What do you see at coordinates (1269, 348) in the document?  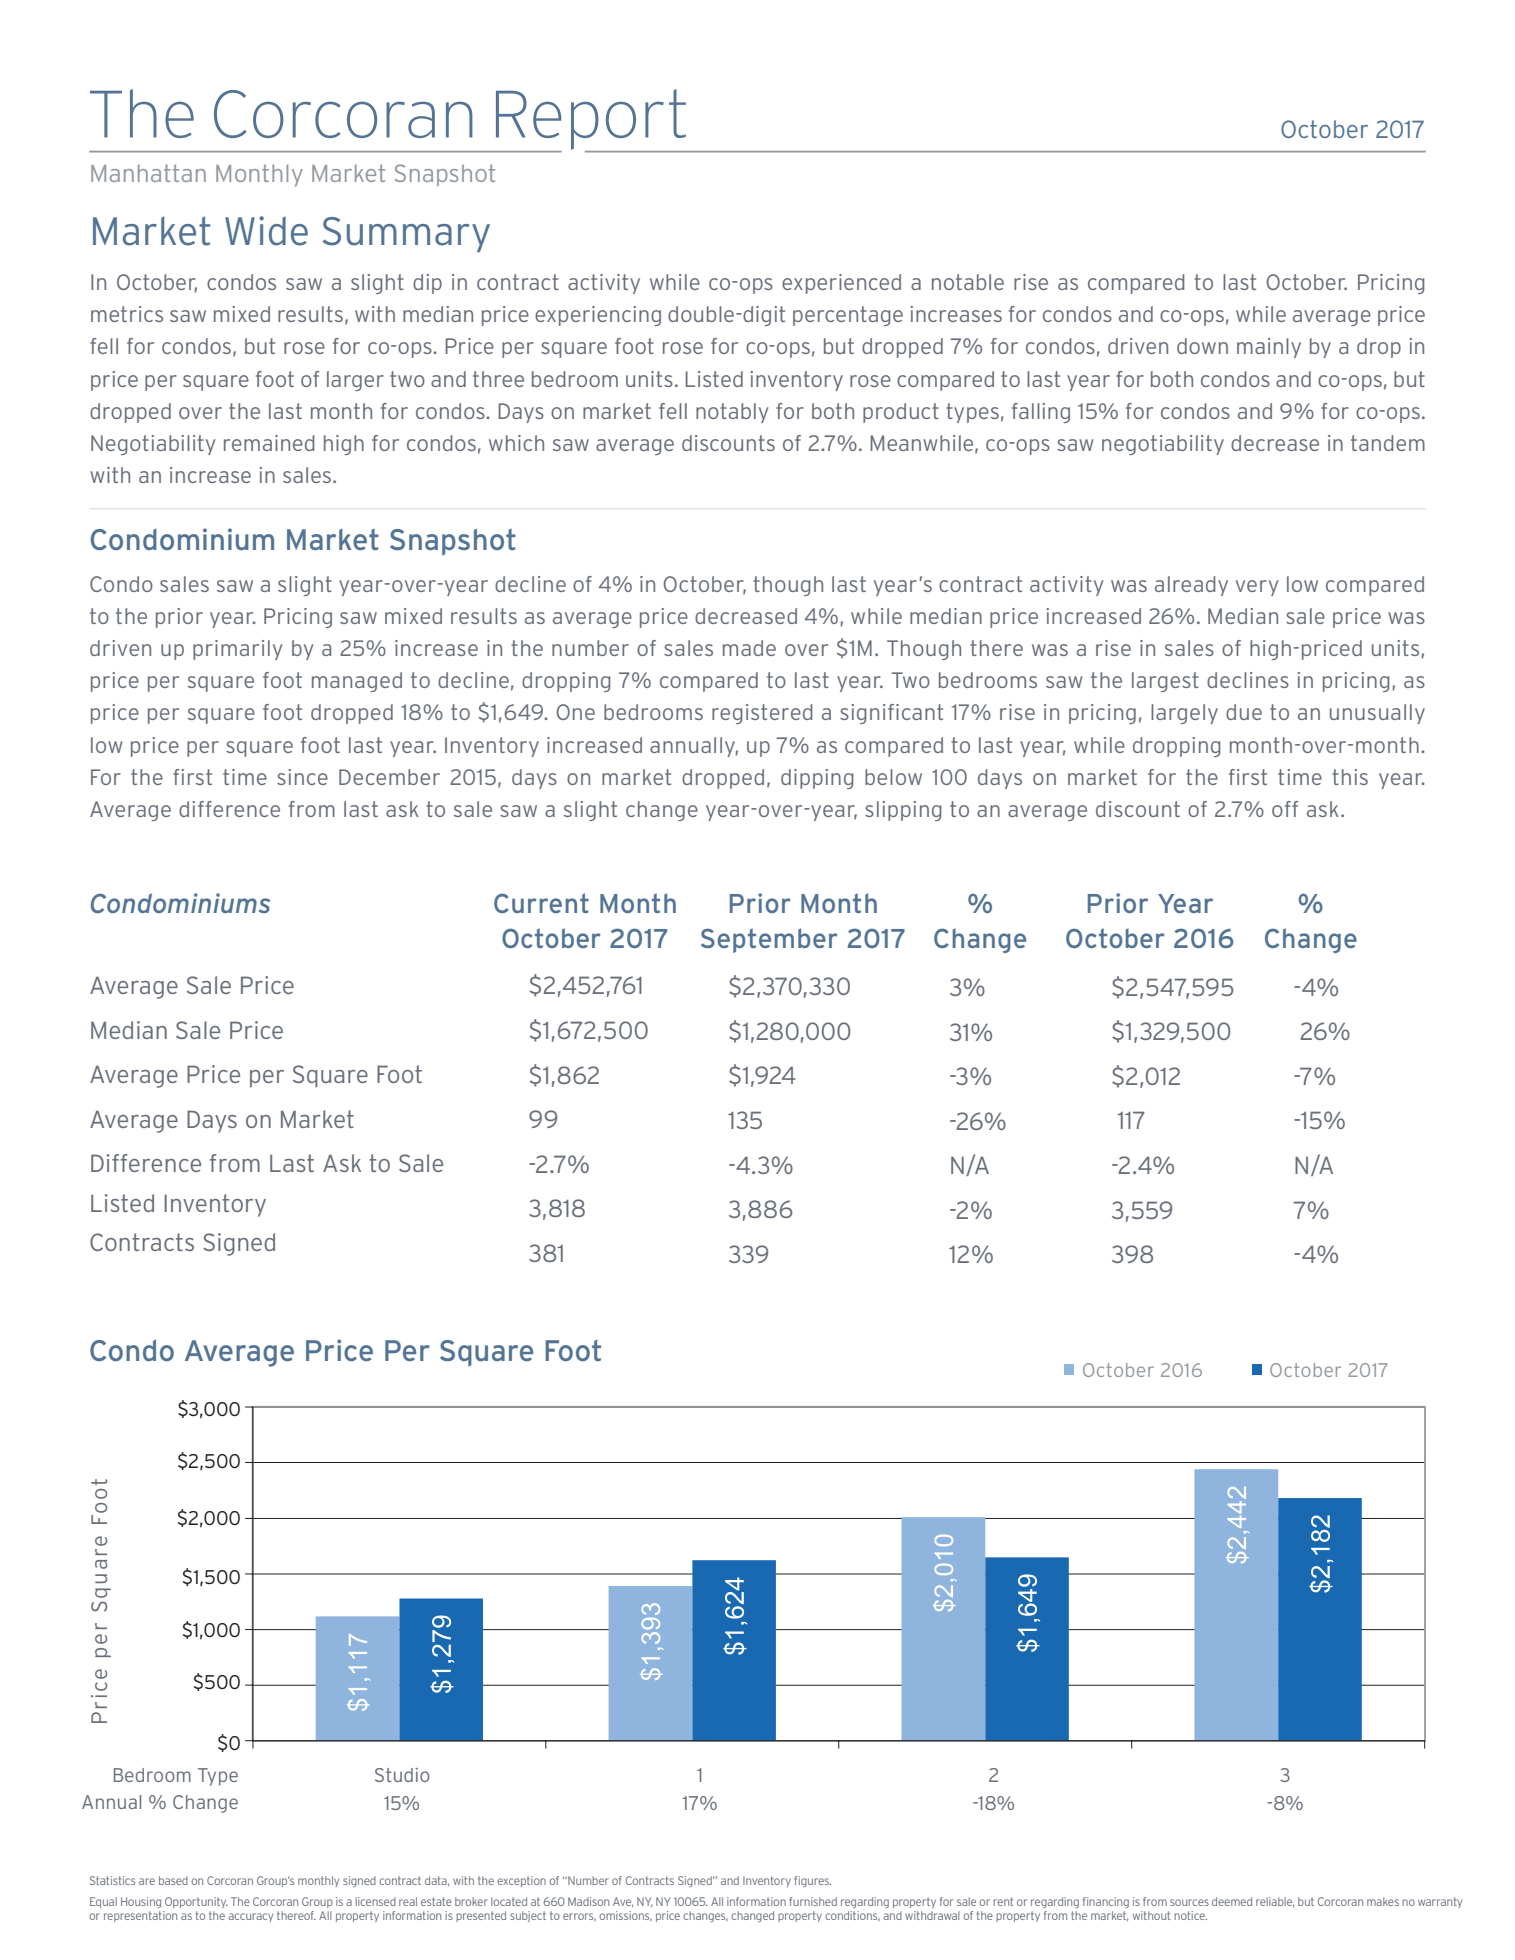 I see `mainly` at bounding box center [1269, 348].
